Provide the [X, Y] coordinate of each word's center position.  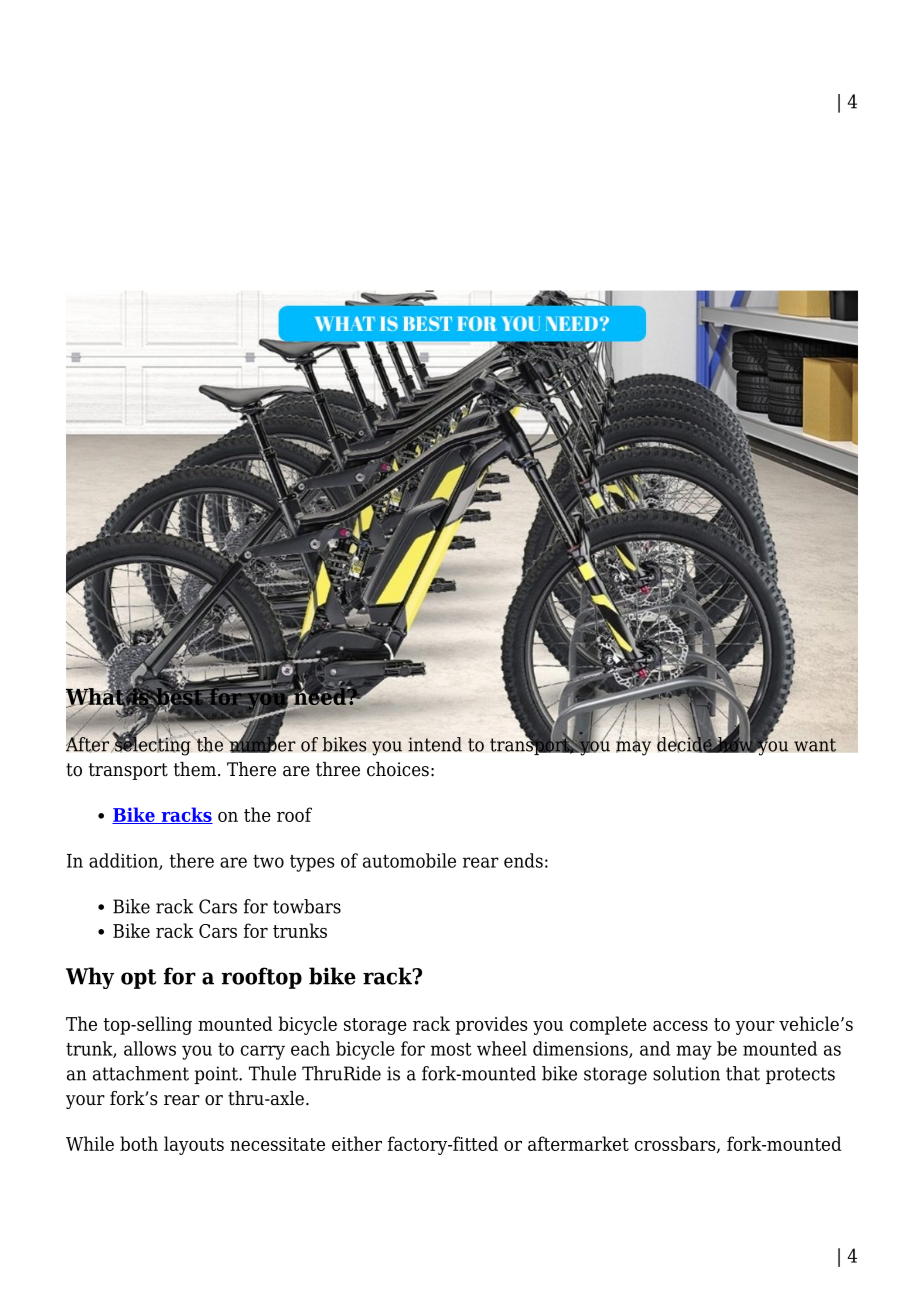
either [357, 1143]
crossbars [676, 1144]
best [179, 696]
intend [435, 744]
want [815, 745]
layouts [194, 1145]
